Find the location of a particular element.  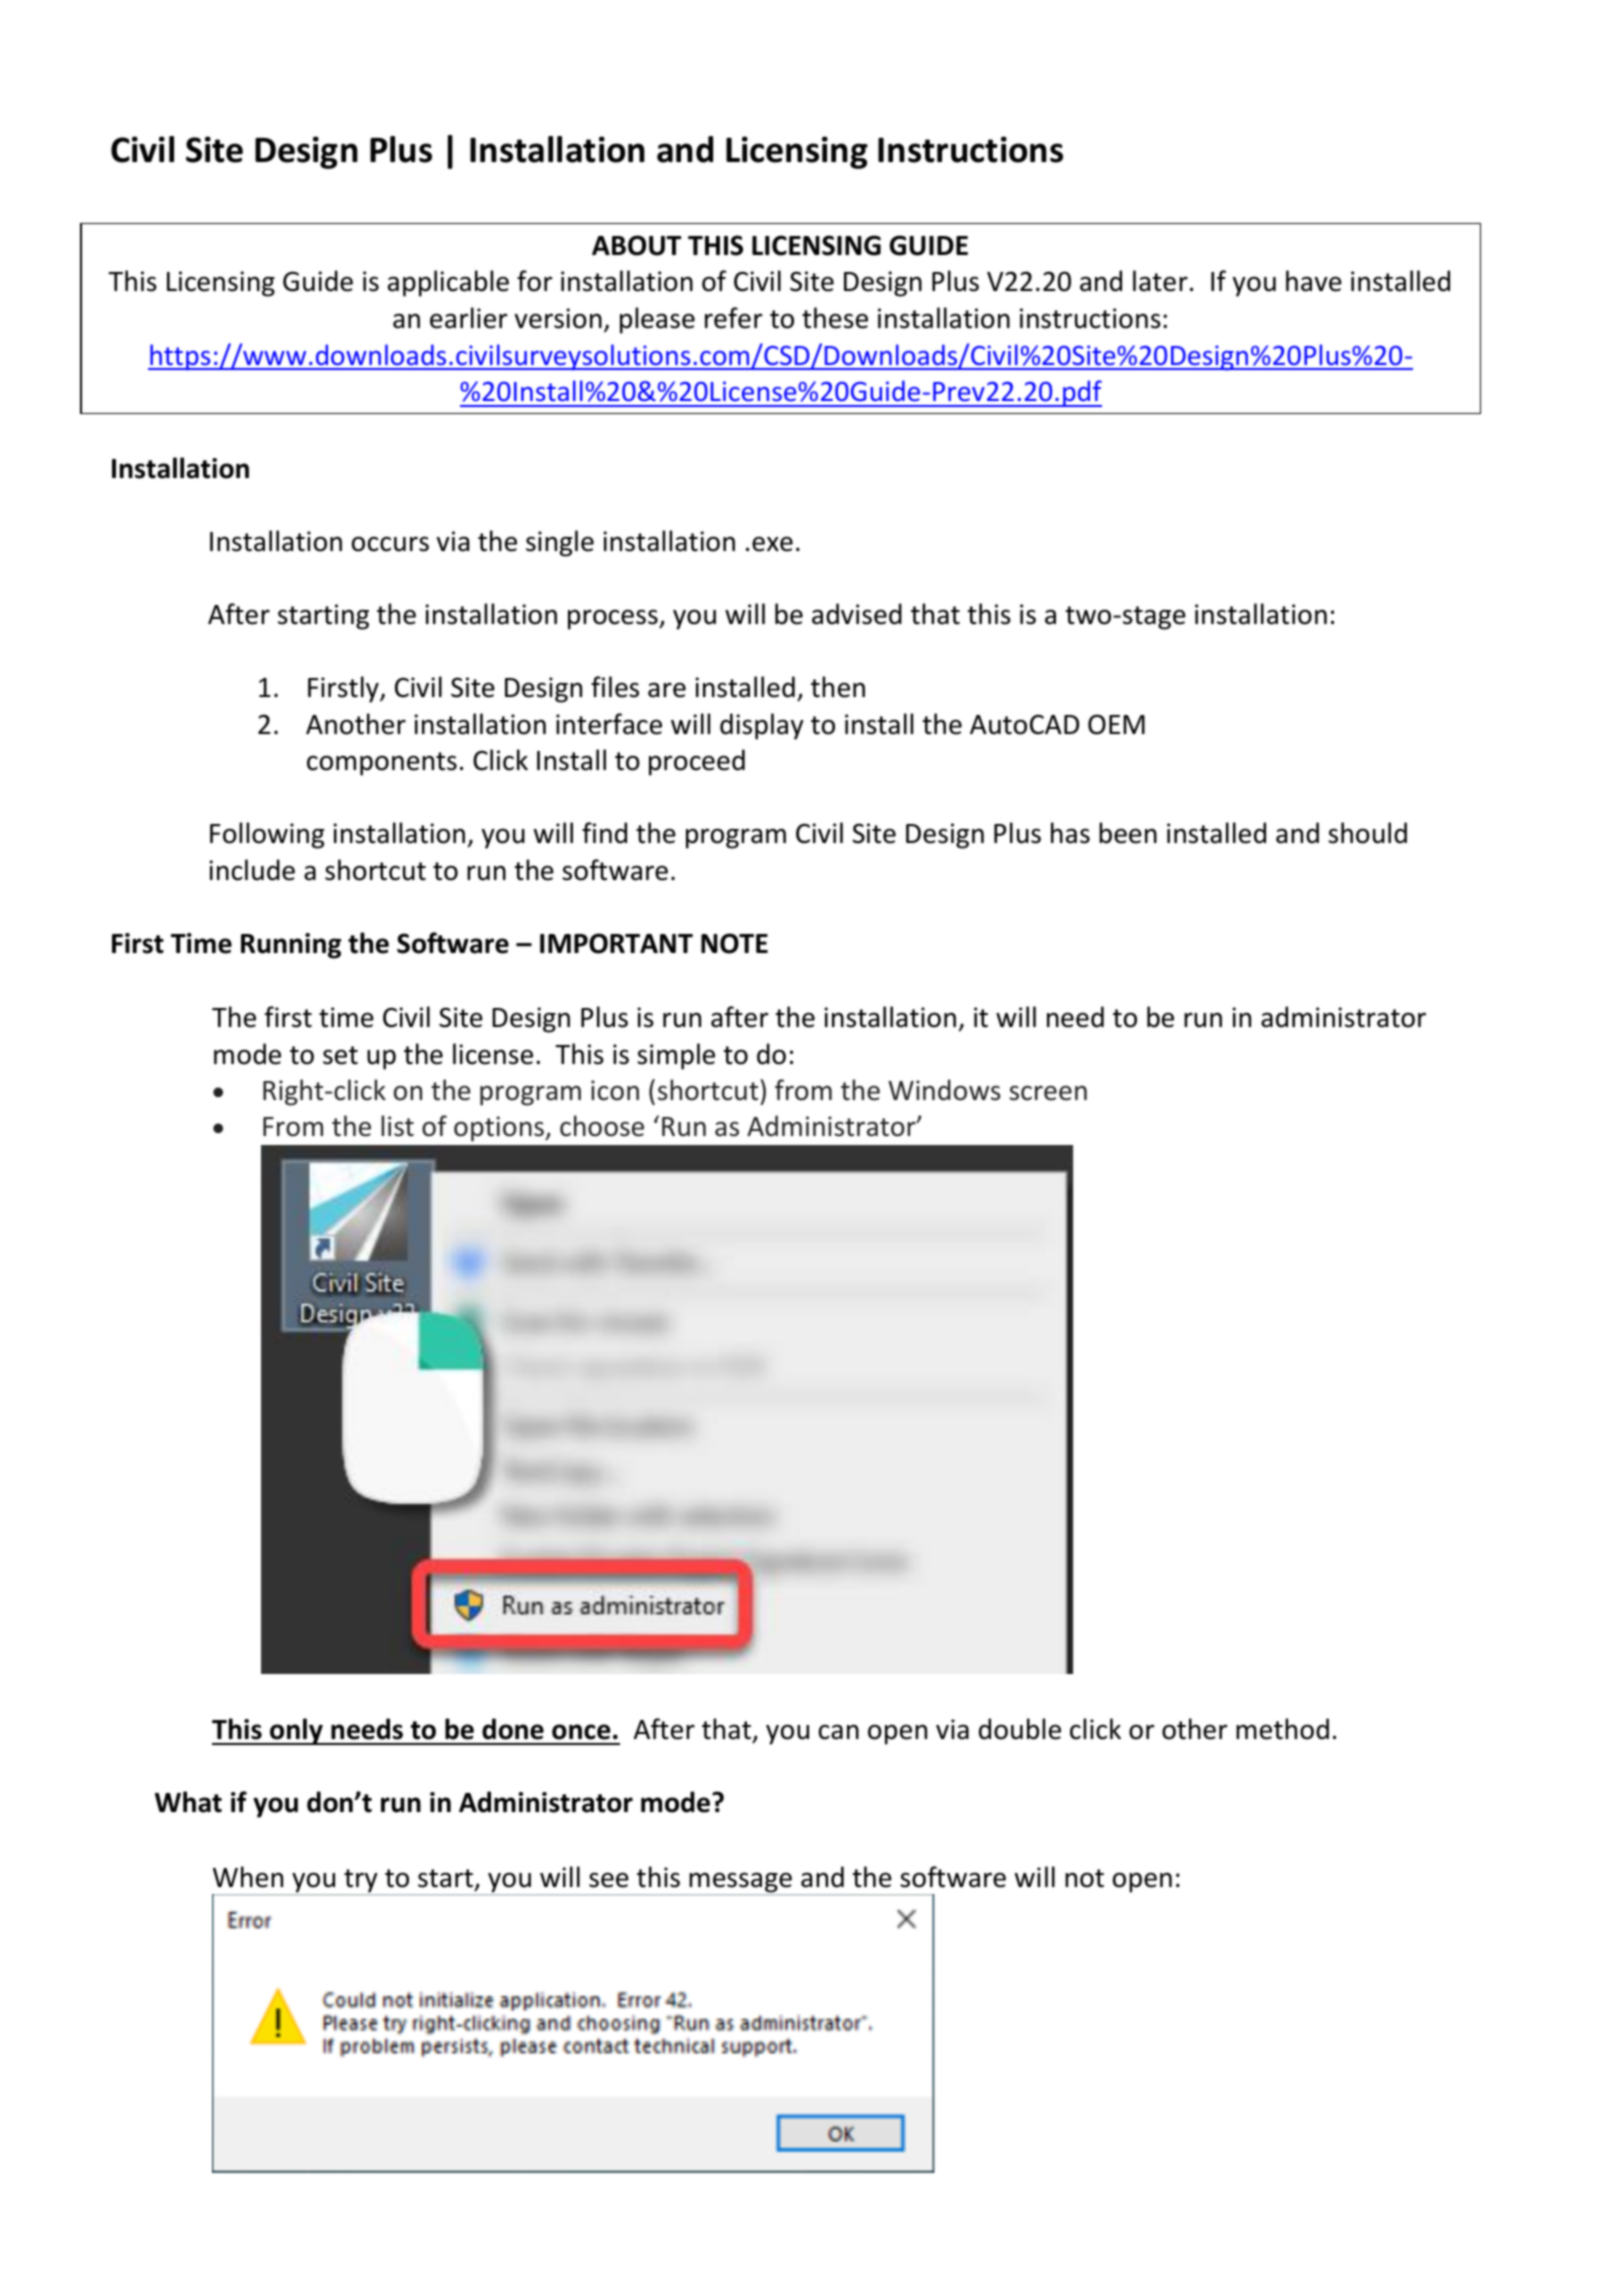

applicable is located at coordinates (448, 283).
